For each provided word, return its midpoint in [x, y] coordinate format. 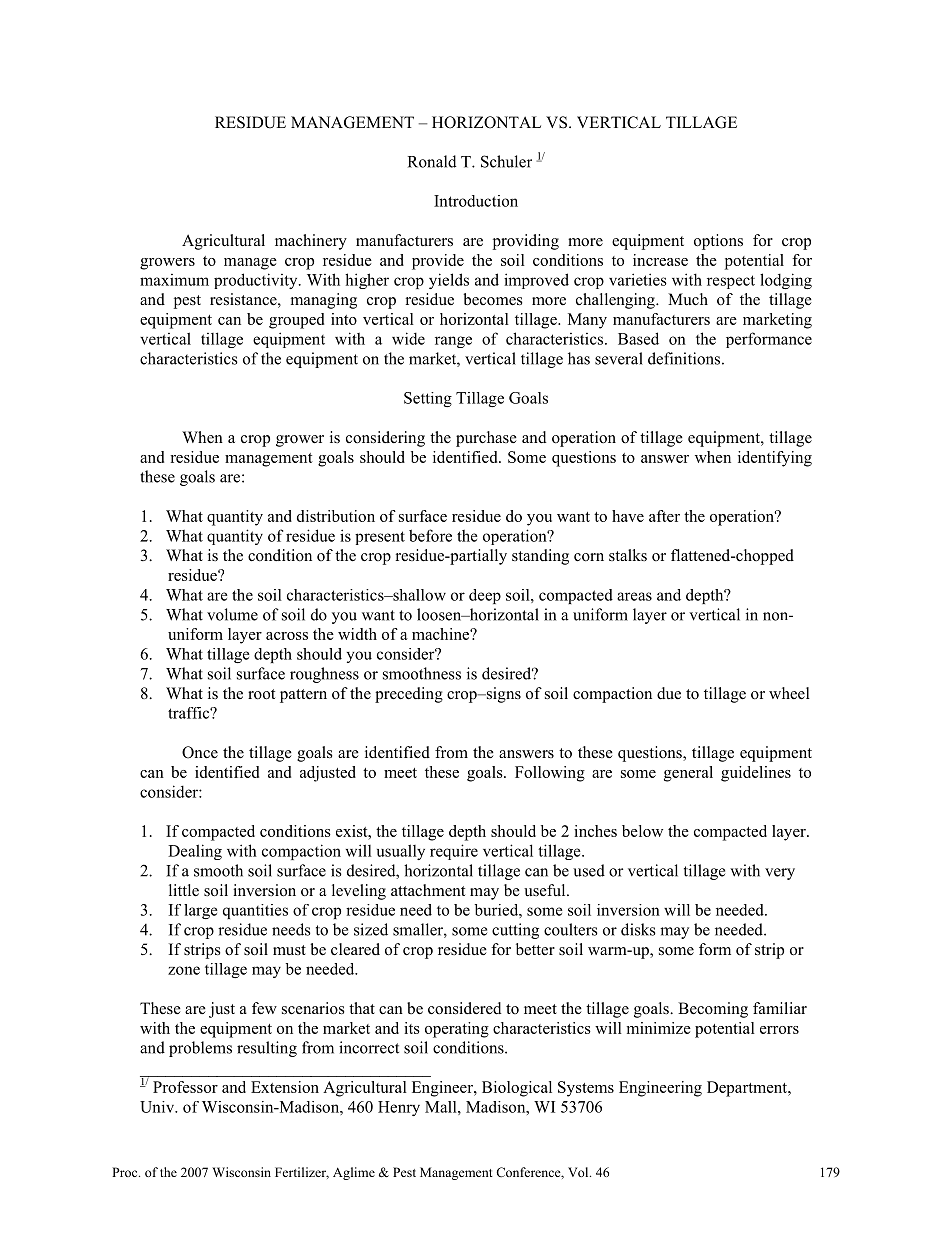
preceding [409, 695]
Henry [399, 1108]
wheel [789, 693]
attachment [428, 890]
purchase [486, 439]
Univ [158, 1107]
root [261, 694]
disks [638, 929]
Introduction [476, 201]
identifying [775, 459]
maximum [174, 280]
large [201, 911]
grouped [296, 321]
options [718, 242]
